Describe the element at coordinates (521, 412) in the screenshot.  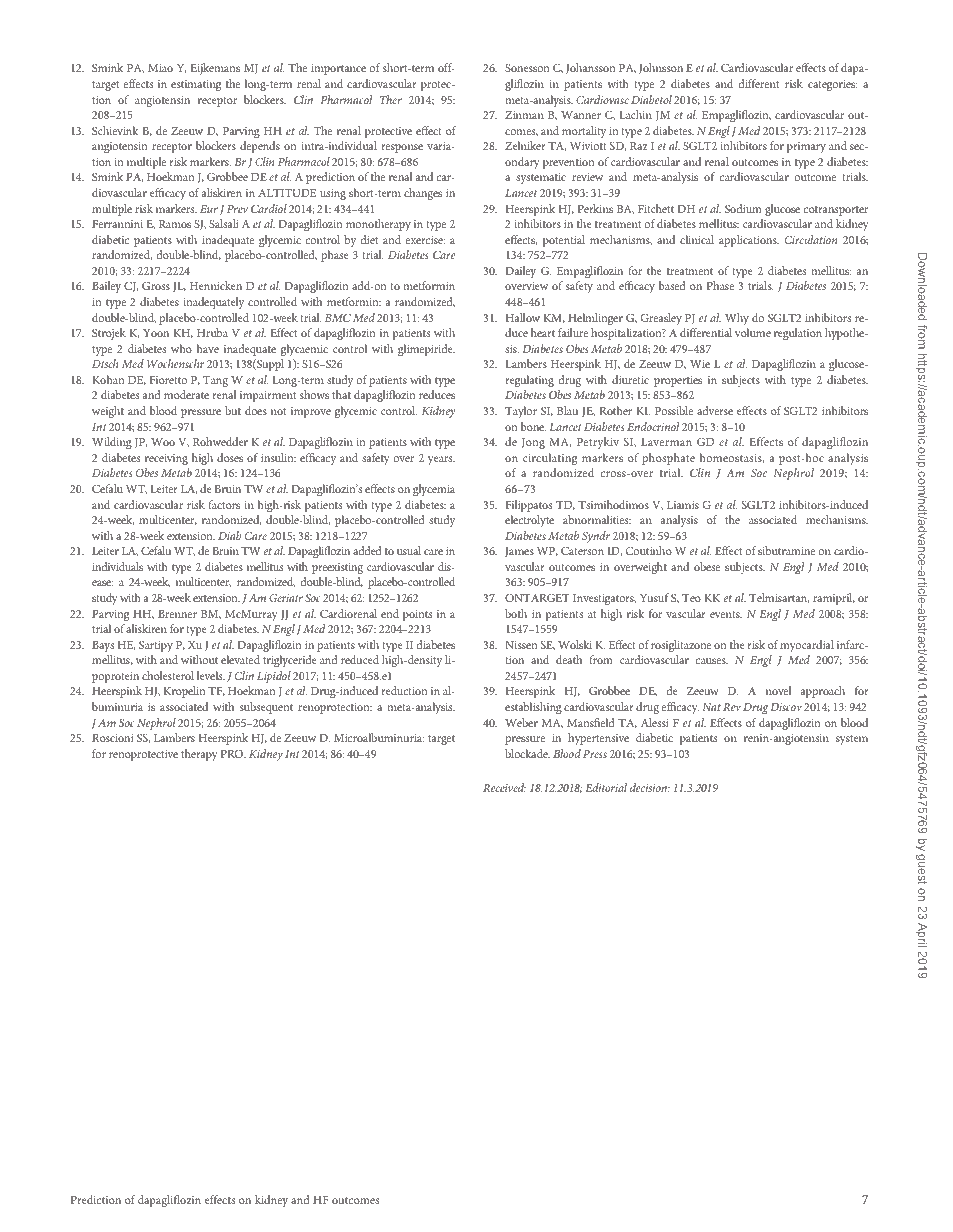
I see `Taylor` at that location.
